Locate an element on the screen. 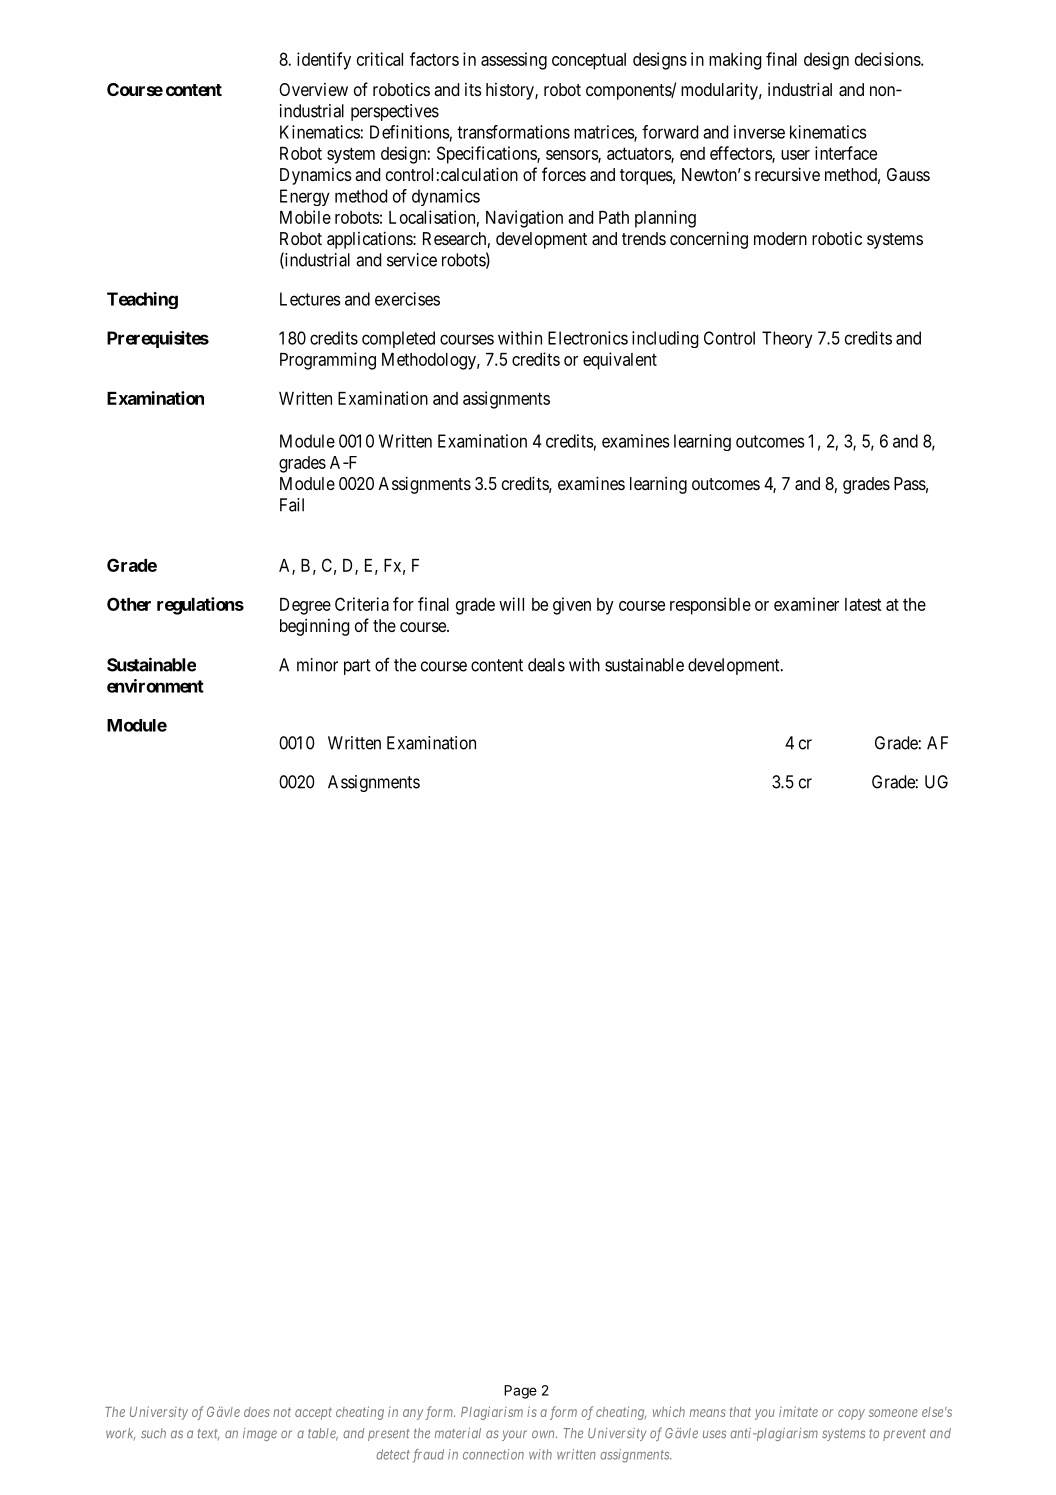 The image size is (1056, 1495). Overview is located at coordinates (313, 89).
